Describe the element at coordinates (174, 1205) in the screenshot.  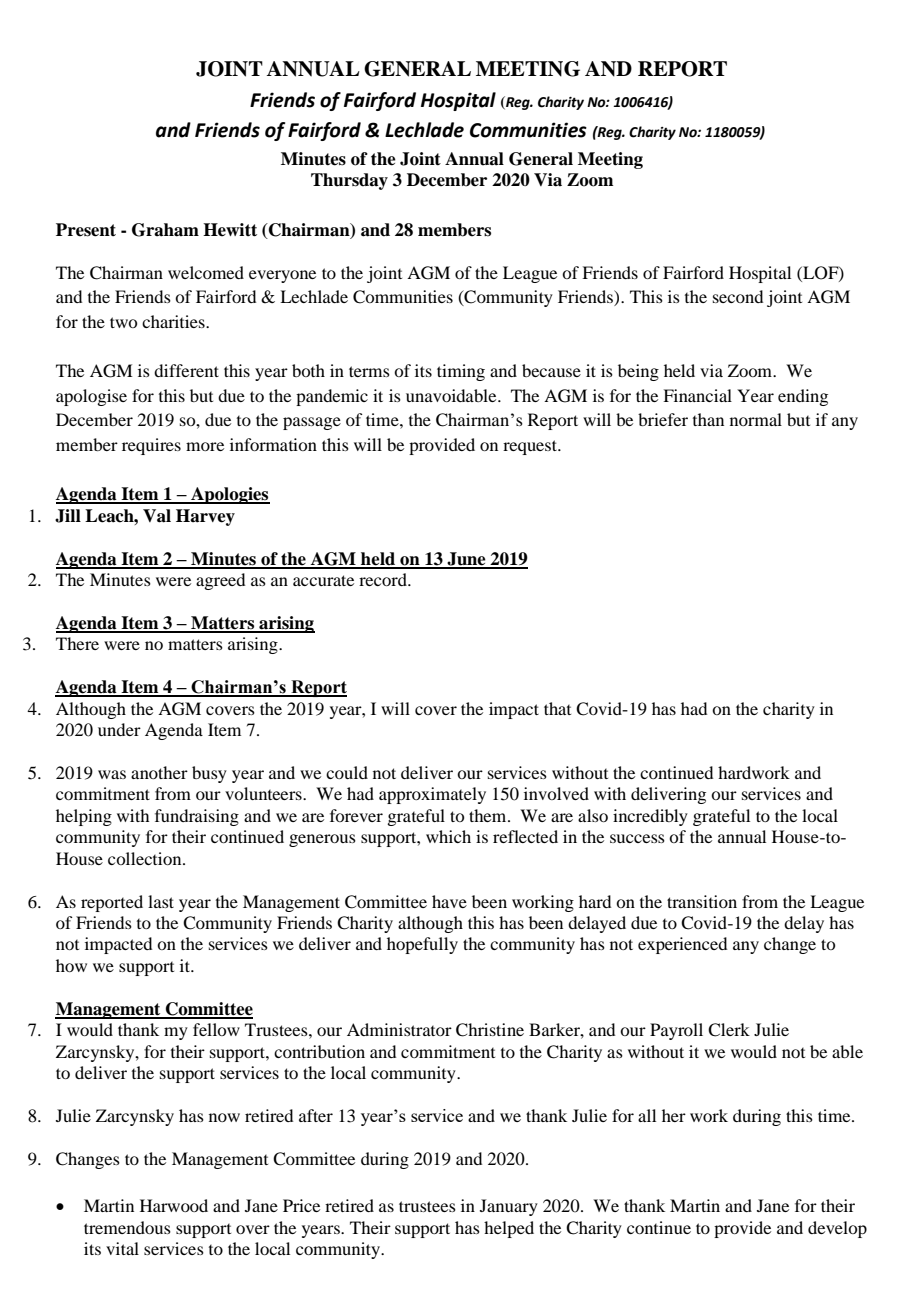
I see `Harwood` at that location.
